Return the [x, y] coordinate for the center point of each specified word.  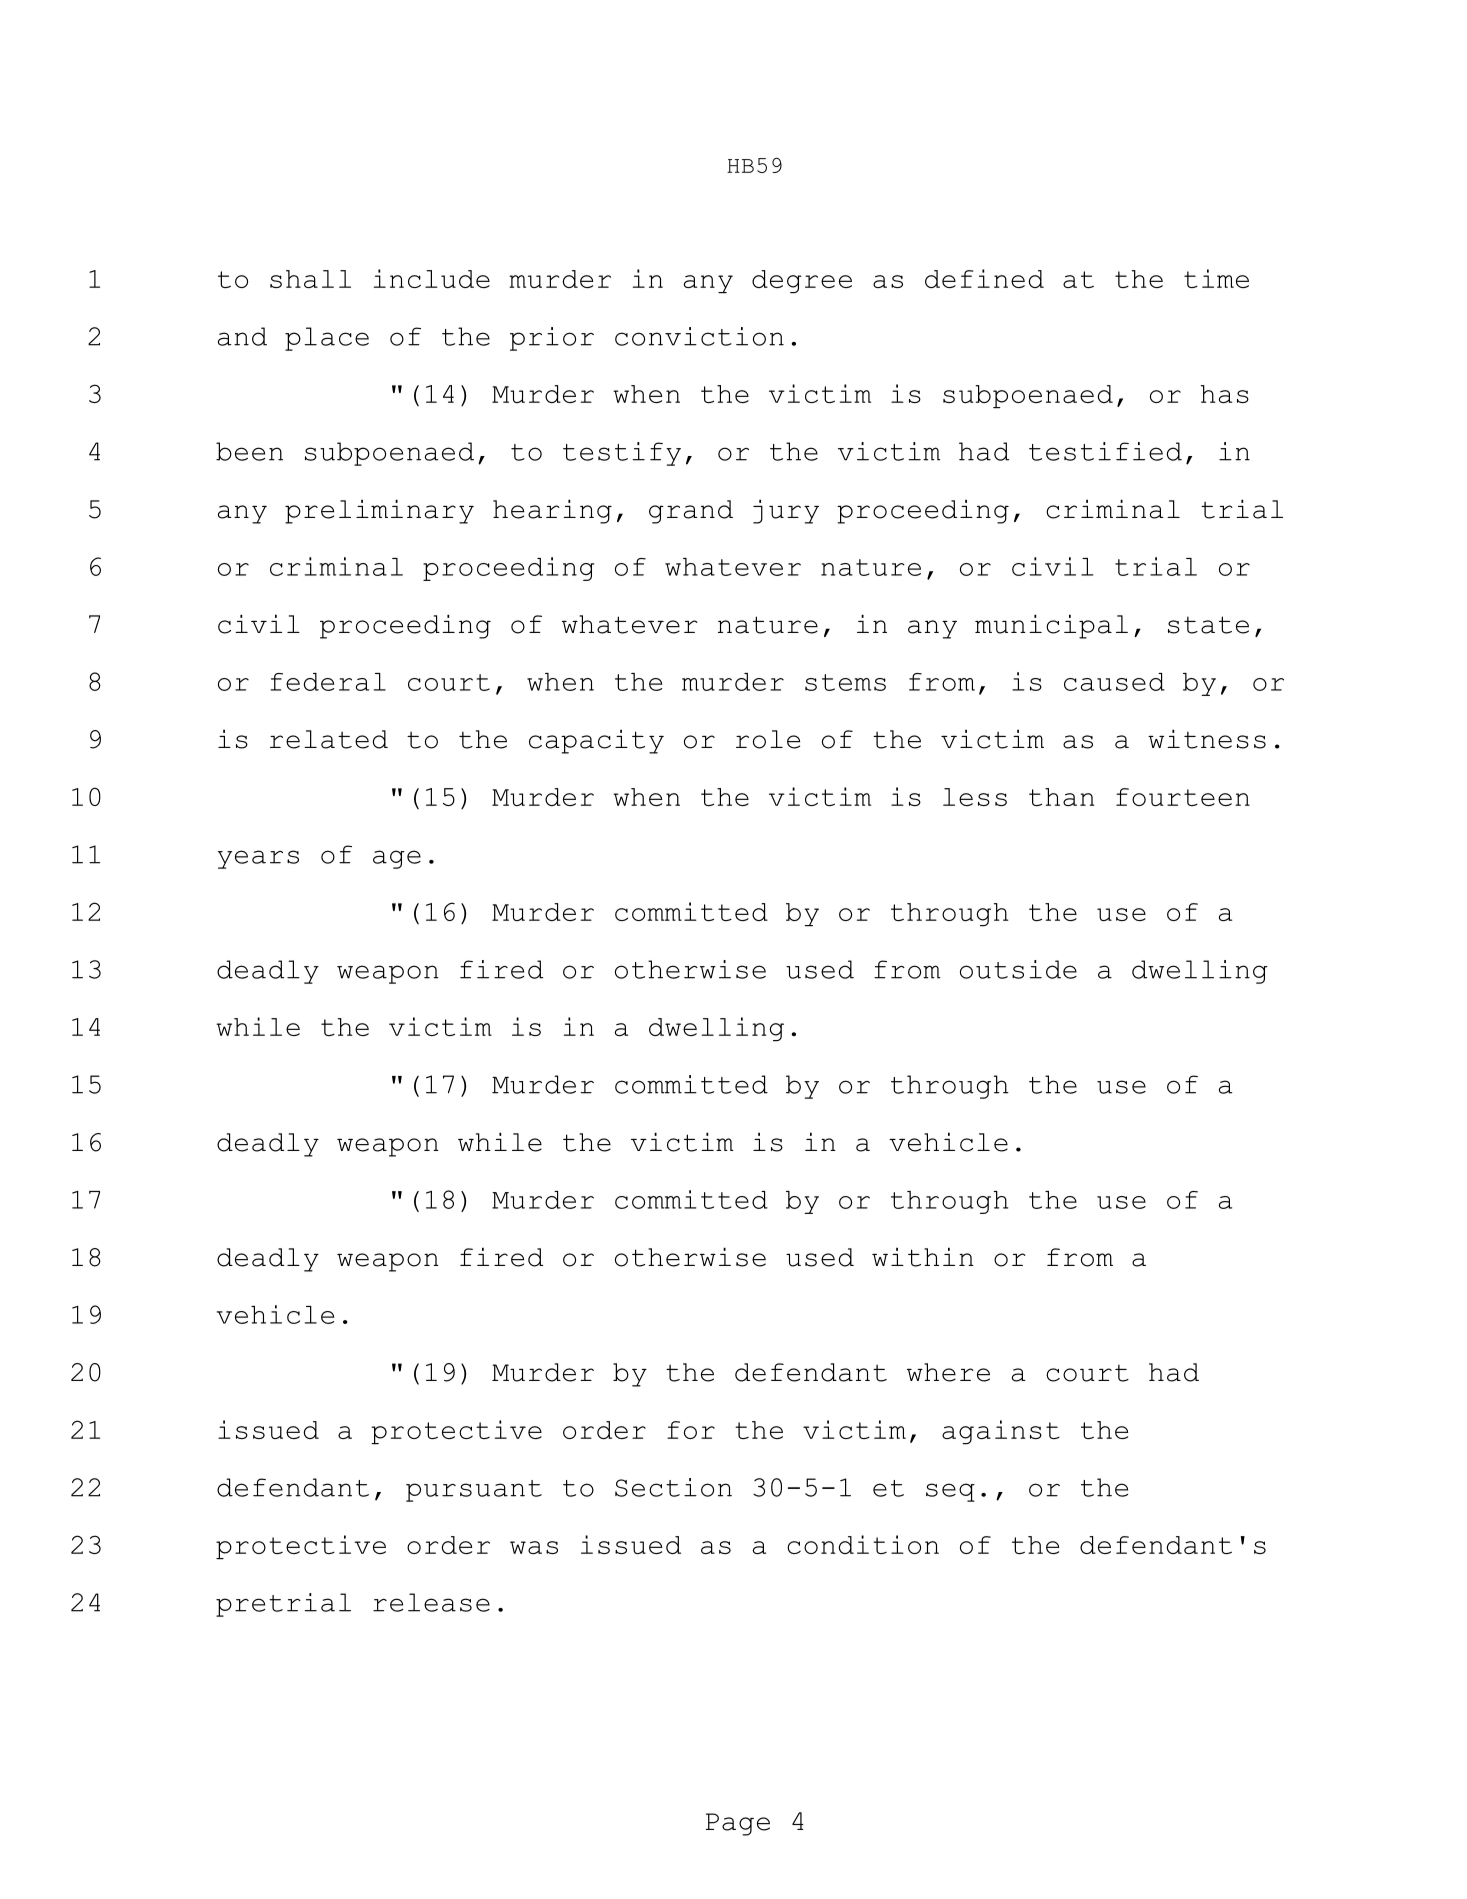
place [327, 339]
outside [1018, 969]
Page [738, 1824]
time [1216, 278]
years [258, 859]
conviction [699, 336]
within [923, 1257]
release [431, 1602]
